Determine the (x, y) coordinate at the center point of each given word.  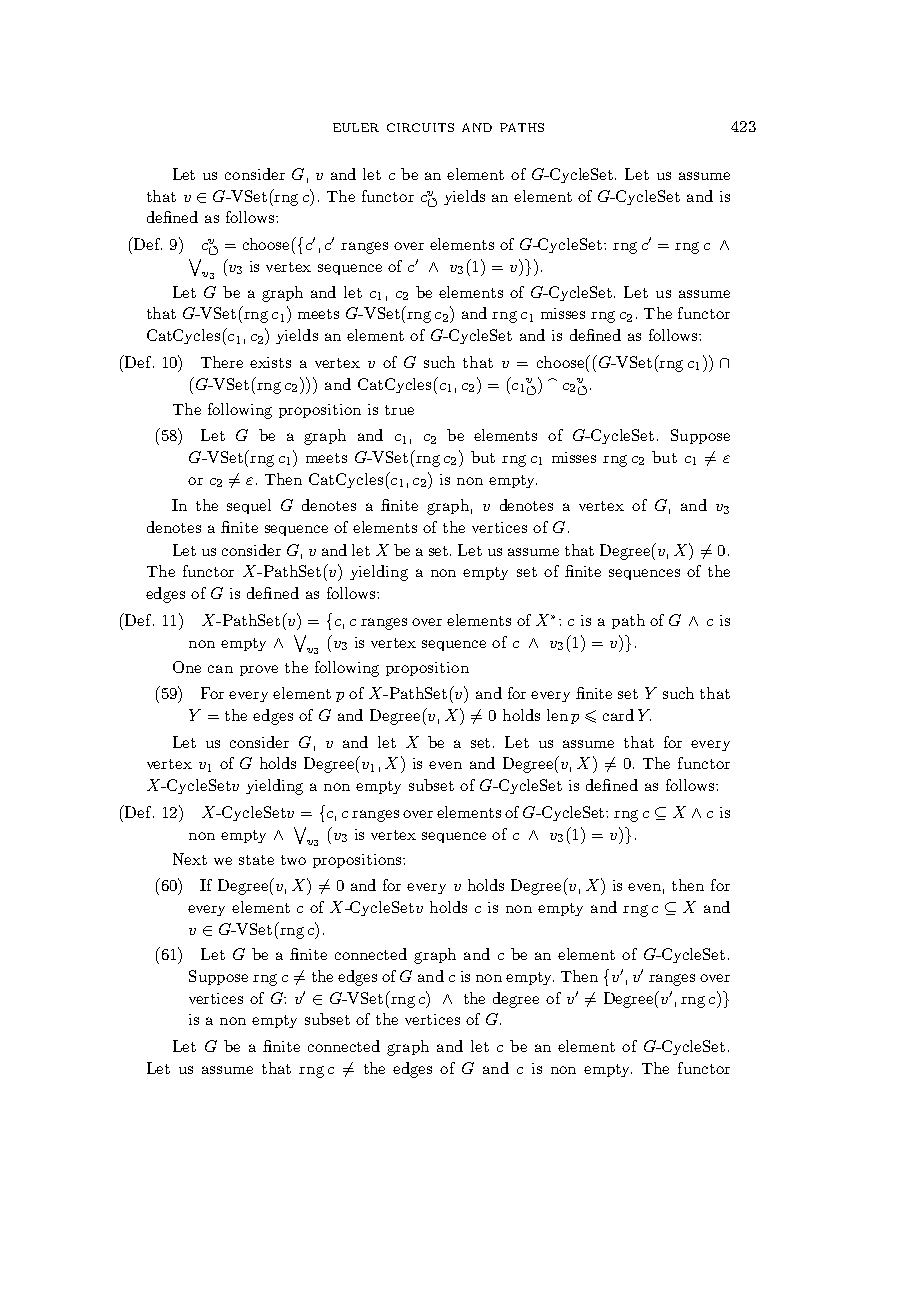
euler (356, 127)
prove (259, 670)
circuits (420, 127)
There (222, 362)
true (399, 410)
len (557, 715)
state (256, 860)
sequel (249, 506)
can (220, 669)
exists (270, 362)
